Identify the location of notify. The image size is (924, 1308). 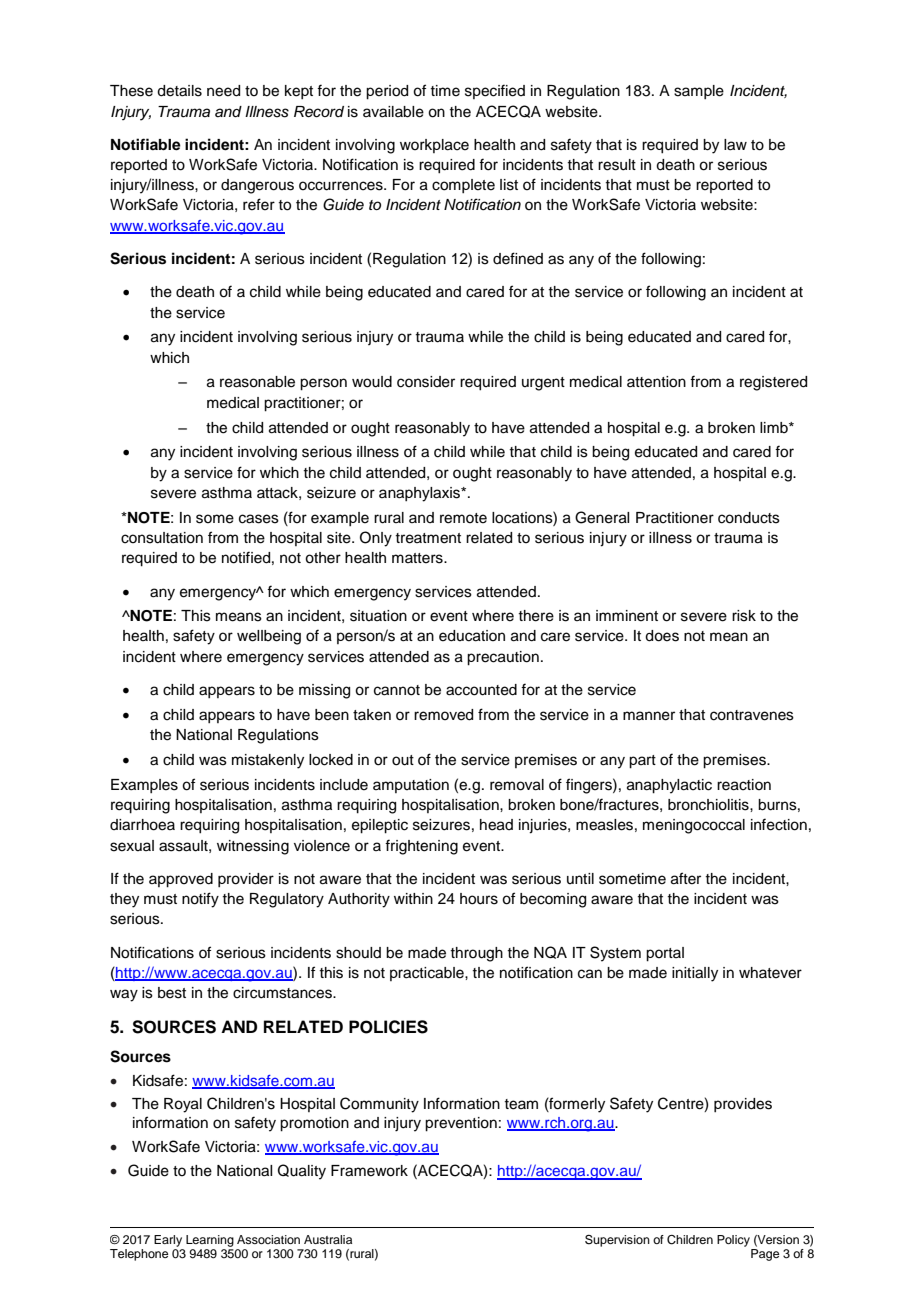
(200, 900).
